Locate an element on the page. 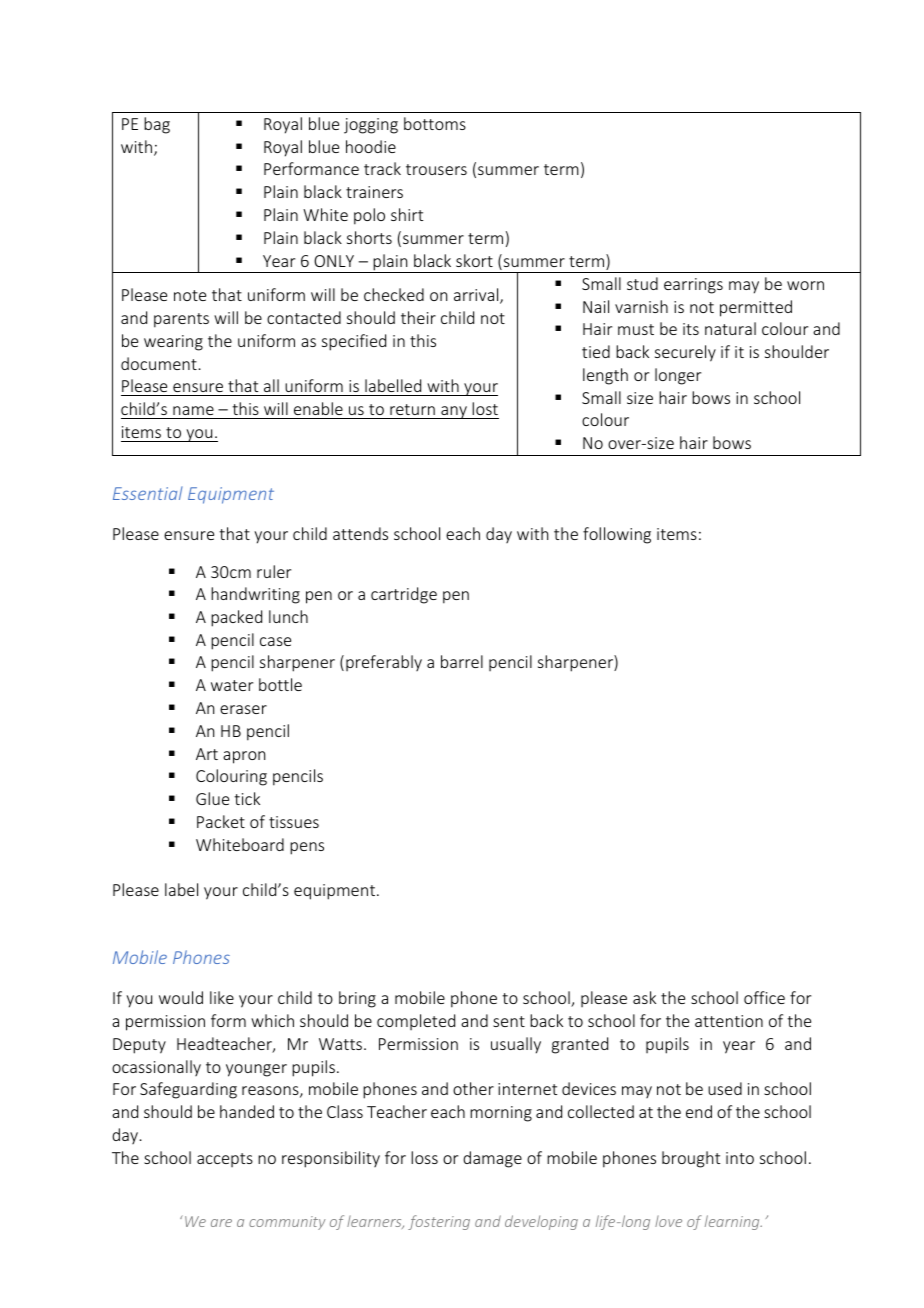 The image size is (924, 1308). name is located at coordinates (193, 410).
